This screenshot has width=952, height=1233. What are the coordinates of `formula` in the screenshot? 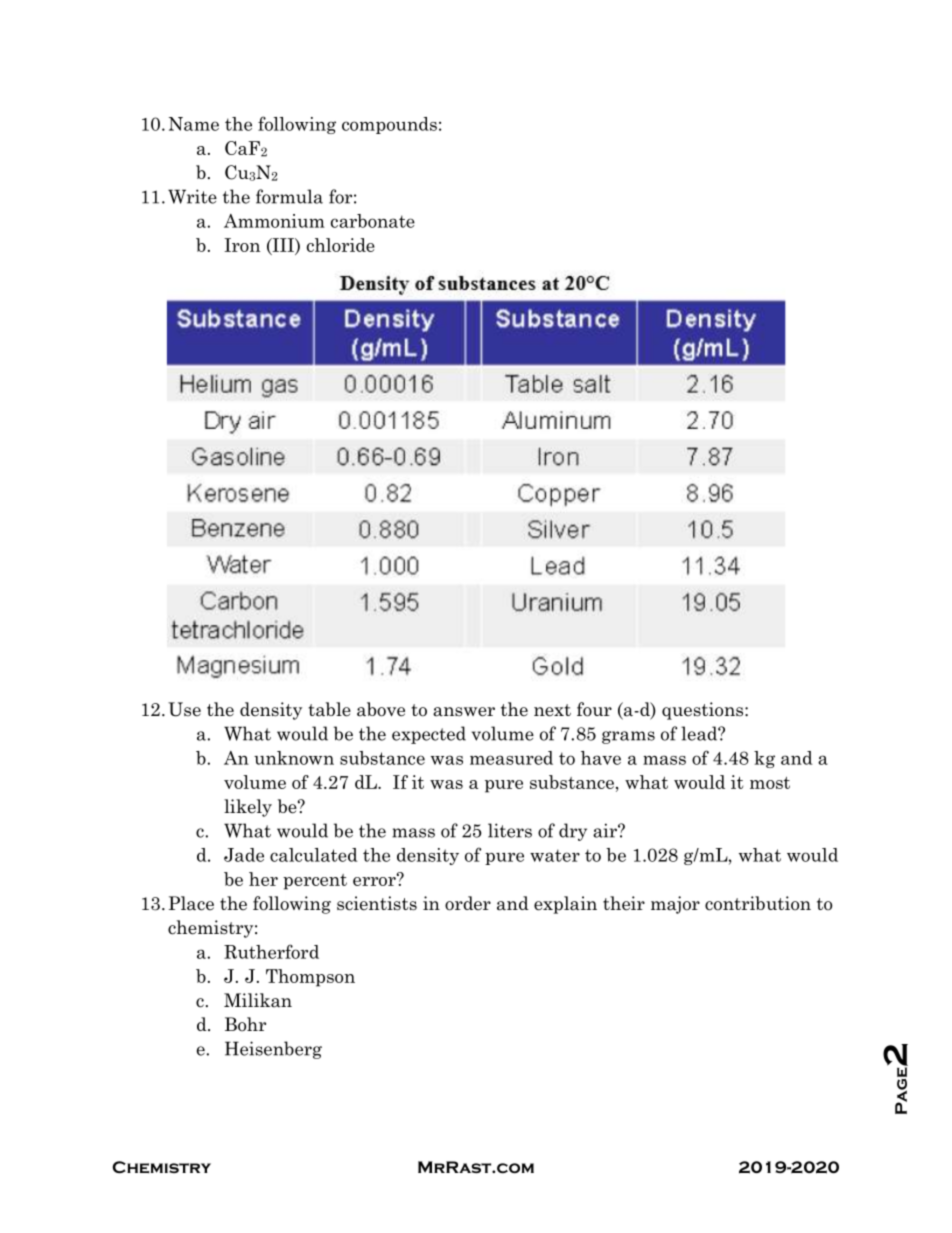 It's located at (289, 196).
